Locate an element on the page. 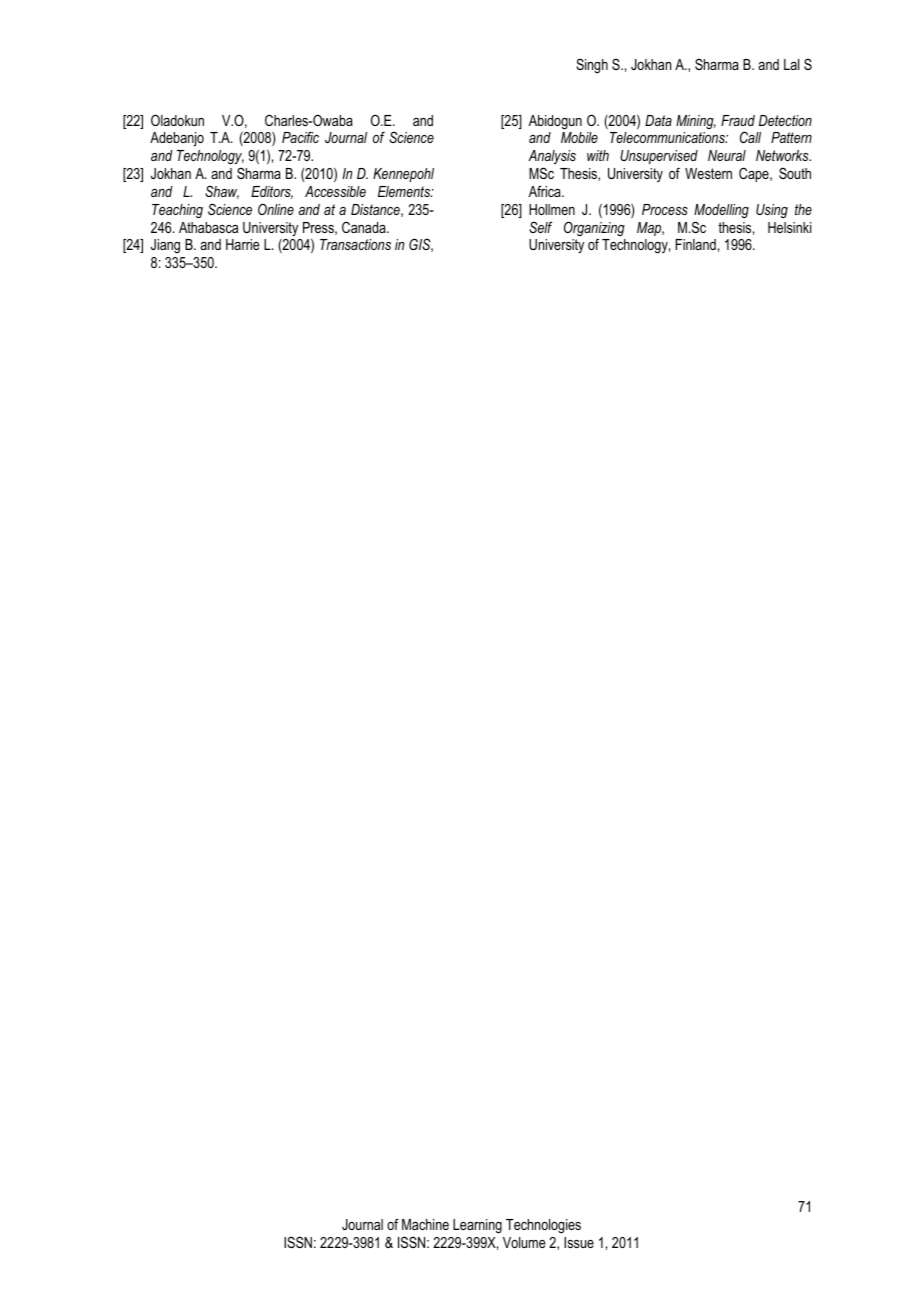 Image resolution: width=924 pixels, height=1308 pixels. Helsinki is located at coordinates (789, 227).
